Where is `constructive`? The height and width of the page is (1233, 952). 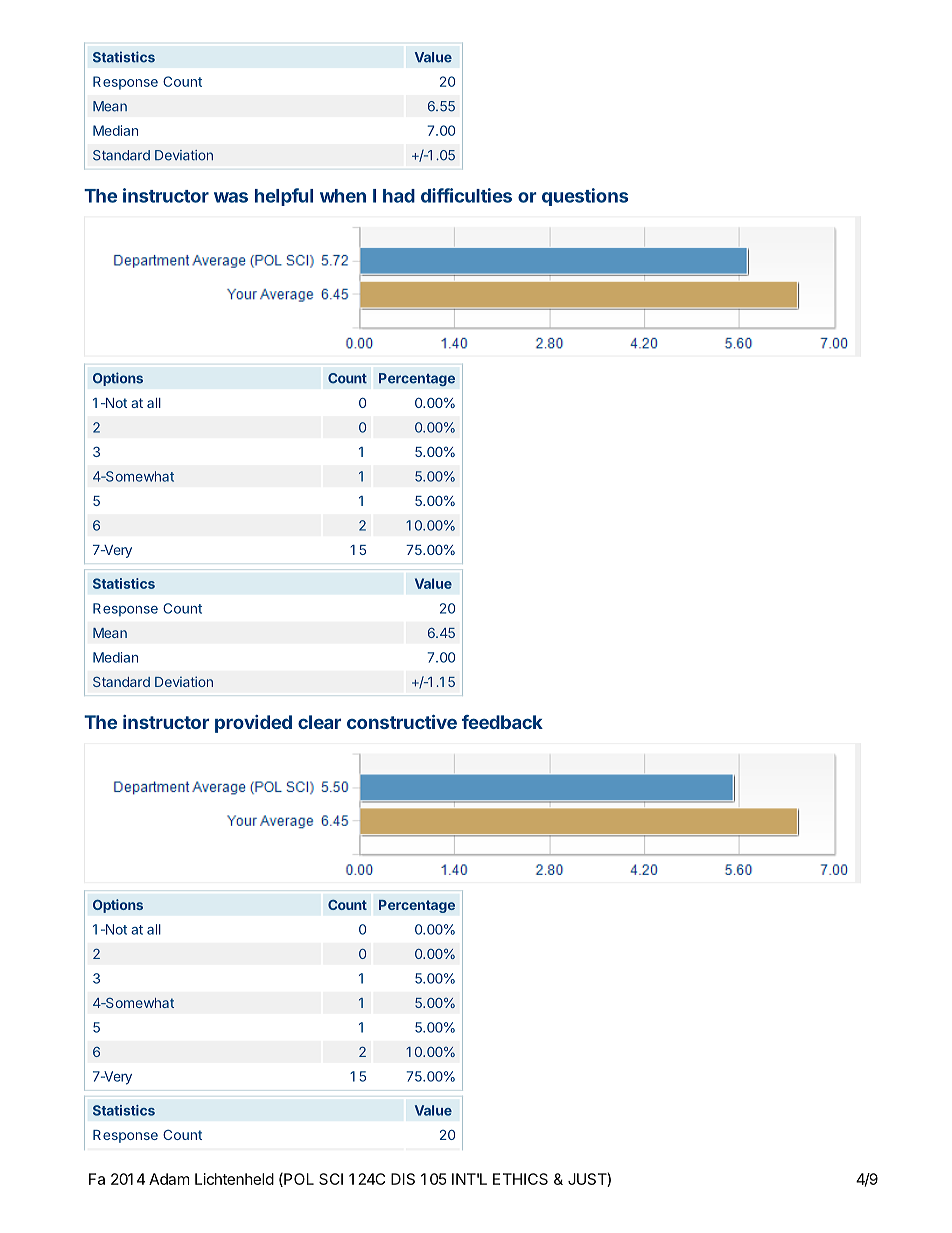
constructive is located at coordinates (402, 722).
